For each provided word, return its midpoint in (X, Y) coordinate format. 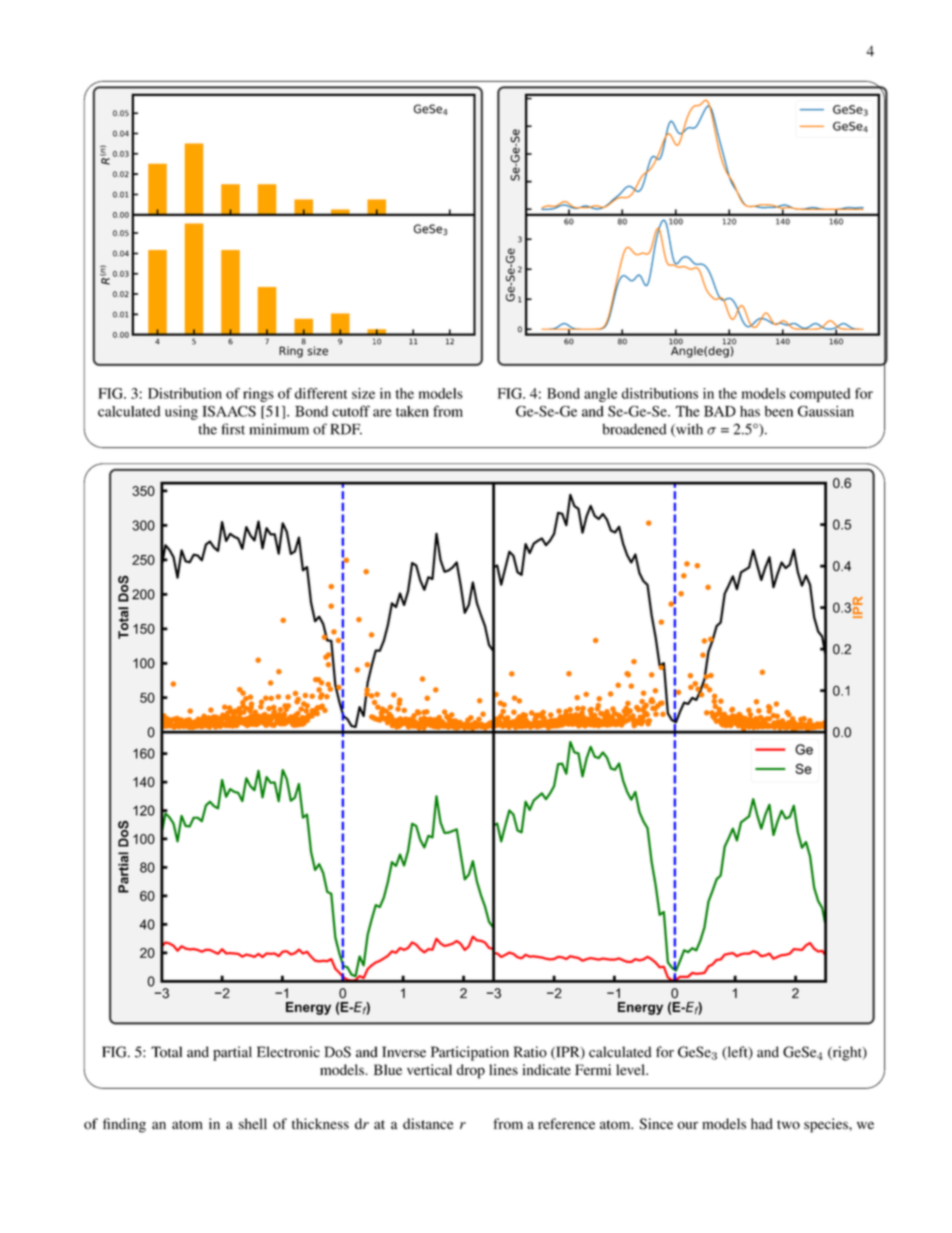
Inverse (404, 1052)
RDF (346, 429)
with (688, 430)
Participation (470, 1053)
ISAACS (229, 411)
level (631, 1069)
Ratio (530, 1052)
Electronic (288, 1052)
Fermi (593, 1069)
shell (253, 1124)
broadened (634, 429)
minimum (279, 429)
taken (412, 411)
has (750, 411)
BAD (720, 411)
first (233, 429)
